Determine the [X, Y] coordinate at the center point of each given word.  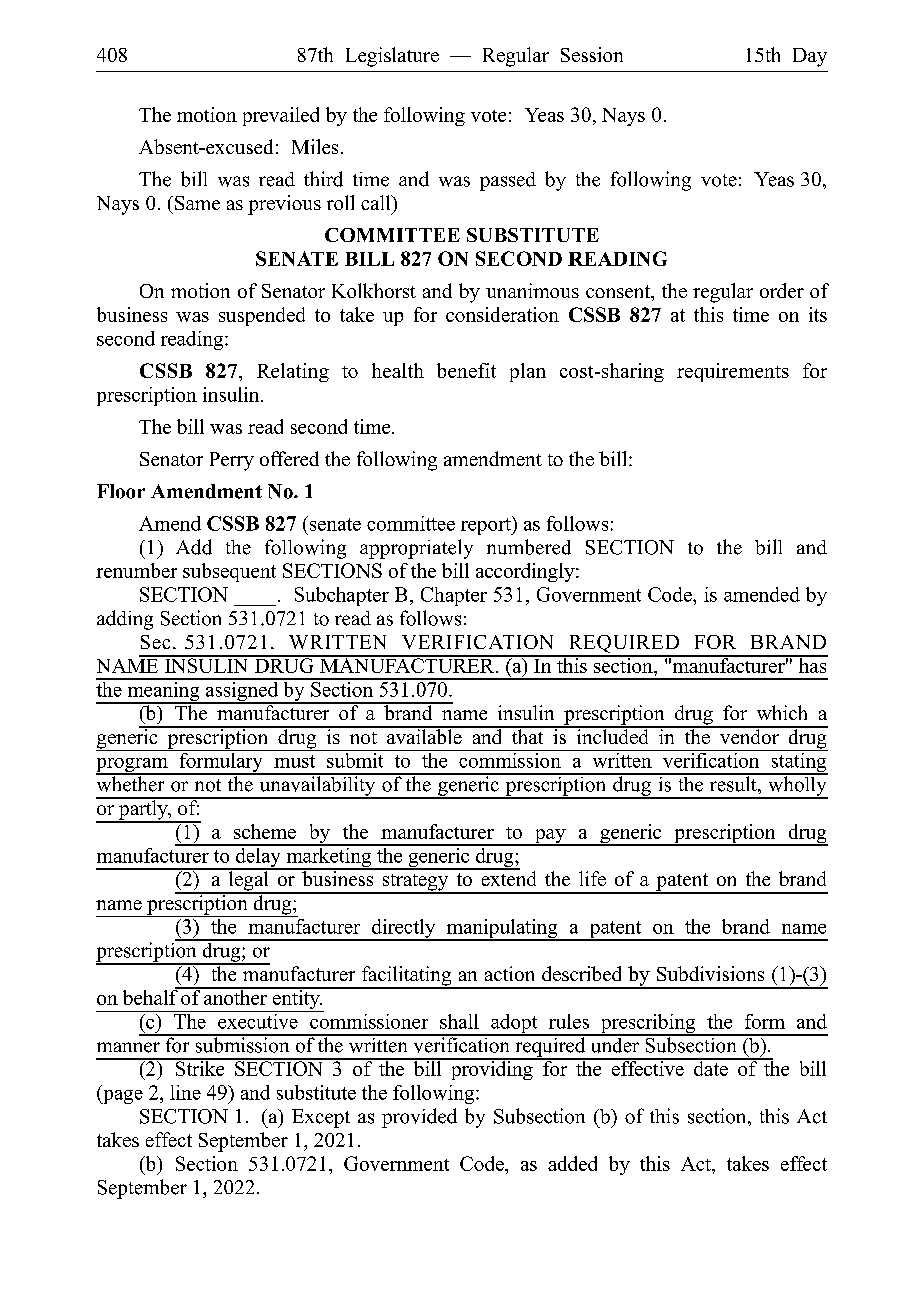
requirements [733, 372]
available [424, 735]
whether [131, 783]
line [185, 1092]
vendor [749, 735]
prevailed [281, 116]
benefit [466, 370]
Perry [232, 461]
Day [810, 57]
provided [419, 1118]
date [710, 1067]
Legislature [392, 57]
